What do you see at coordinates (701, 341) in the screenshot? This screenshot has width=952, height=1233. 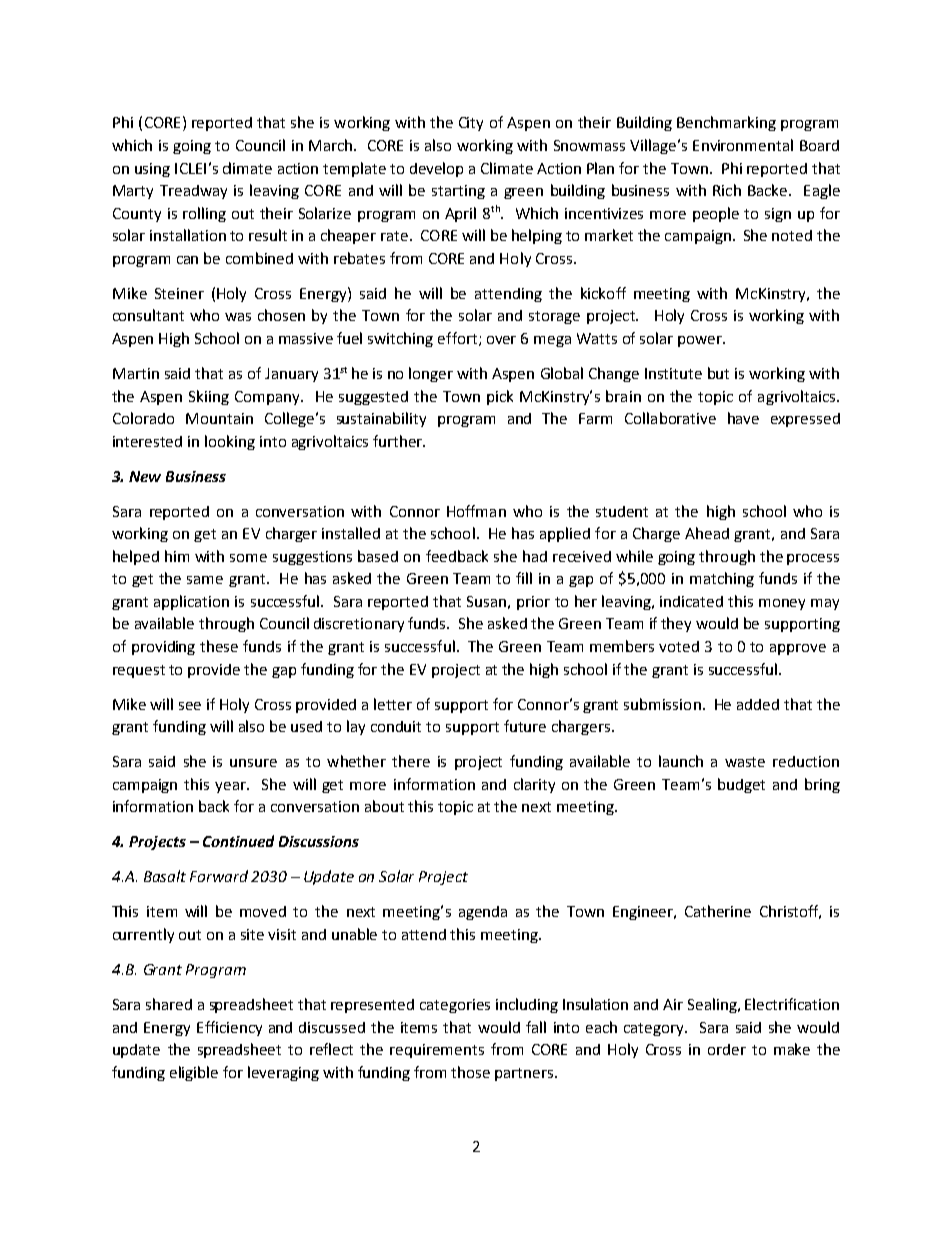 I see `power` at bounding box center [701, 341].
